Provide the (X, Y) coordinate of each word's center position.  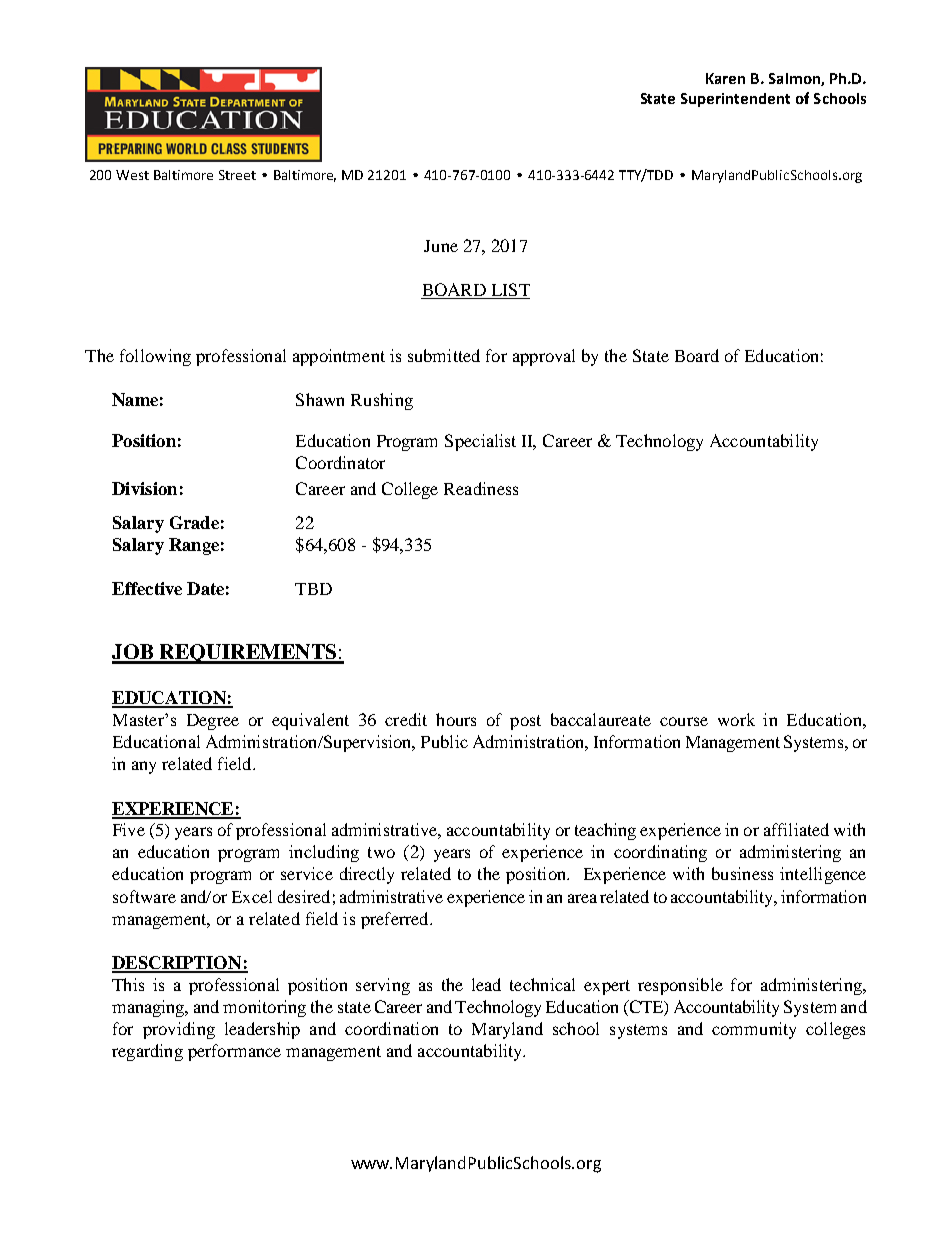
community (754, 1030)
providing (179, 1030)
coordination (391, 1028)
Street (237, 175)
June (441, 246)
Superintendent (735, 100)
